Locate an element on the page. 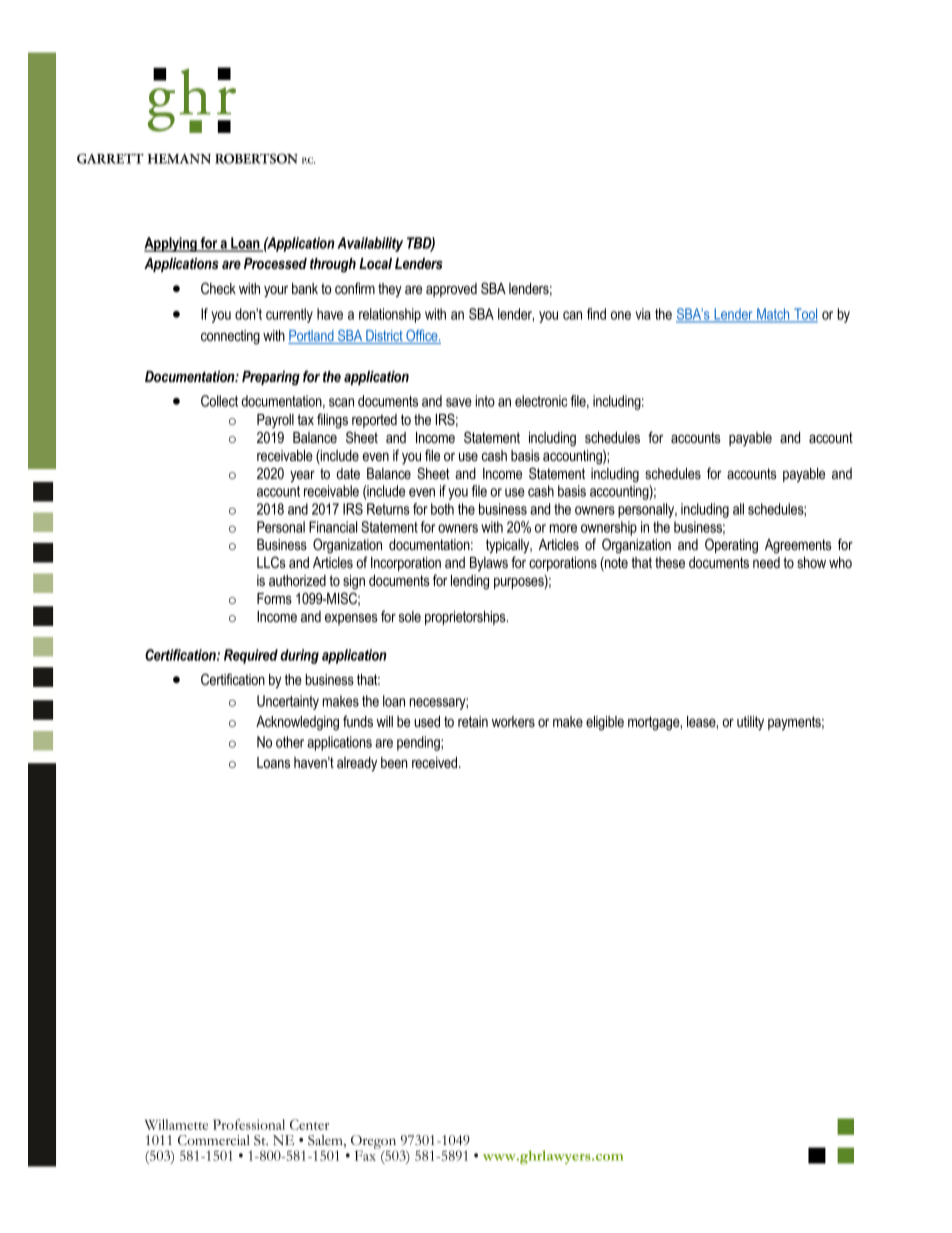 The height and width of the page is (1233, 952). utility is located at coordinates (750, 723).
